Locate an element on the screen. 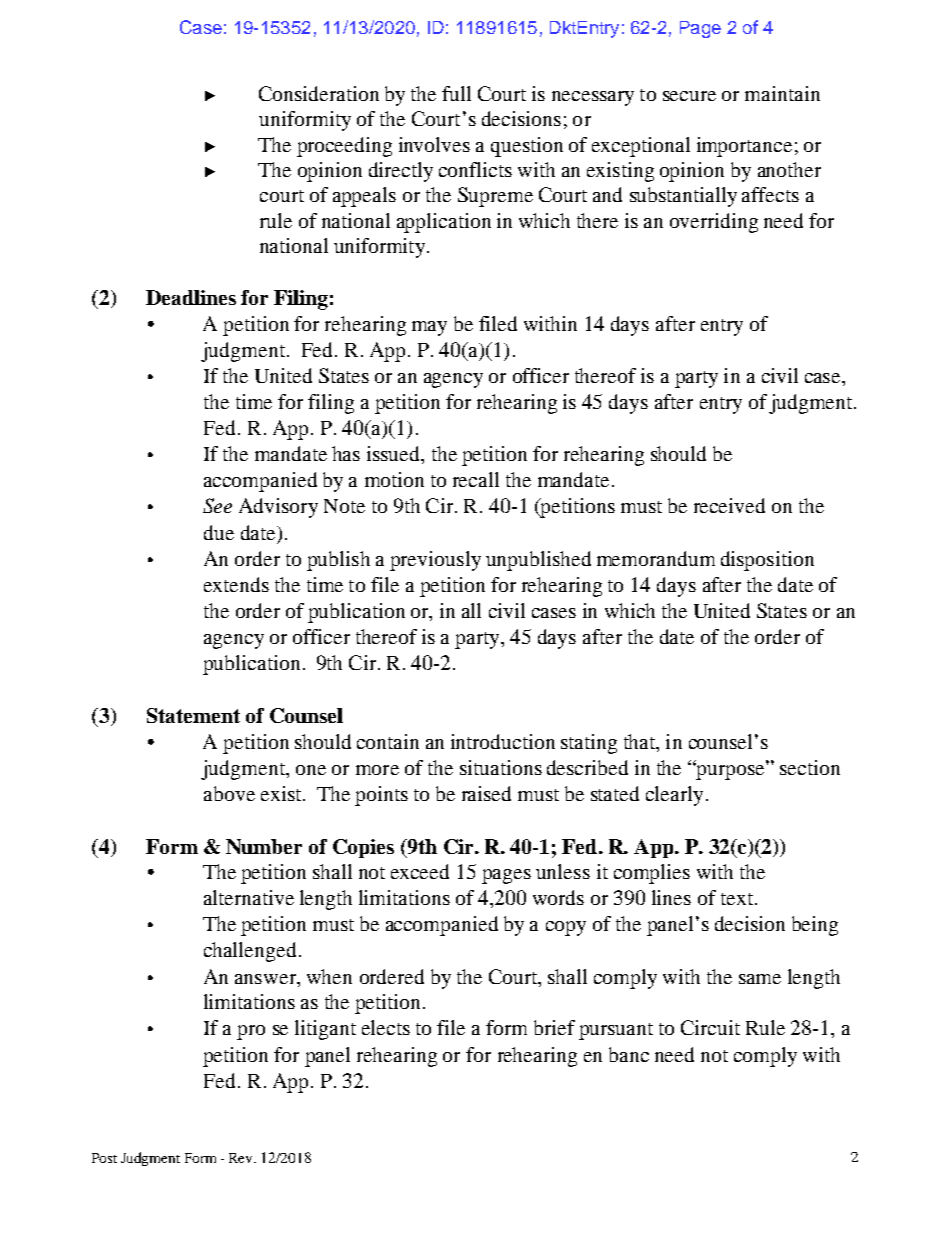 This screenshot has height=1233, width=952. received is located at coordinates (729, 505).
